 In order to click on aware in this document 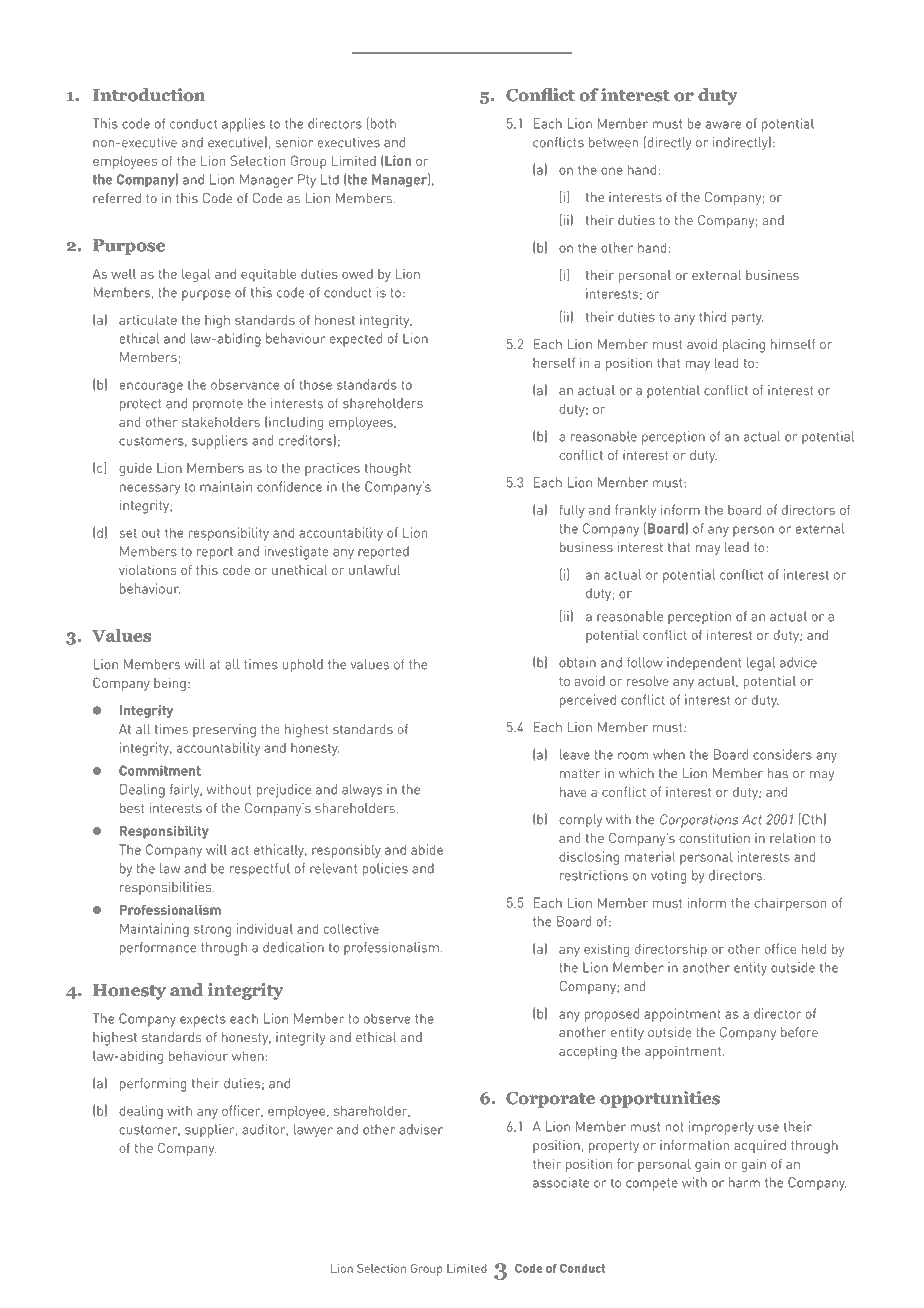, I will do `click(723, 125)`.
